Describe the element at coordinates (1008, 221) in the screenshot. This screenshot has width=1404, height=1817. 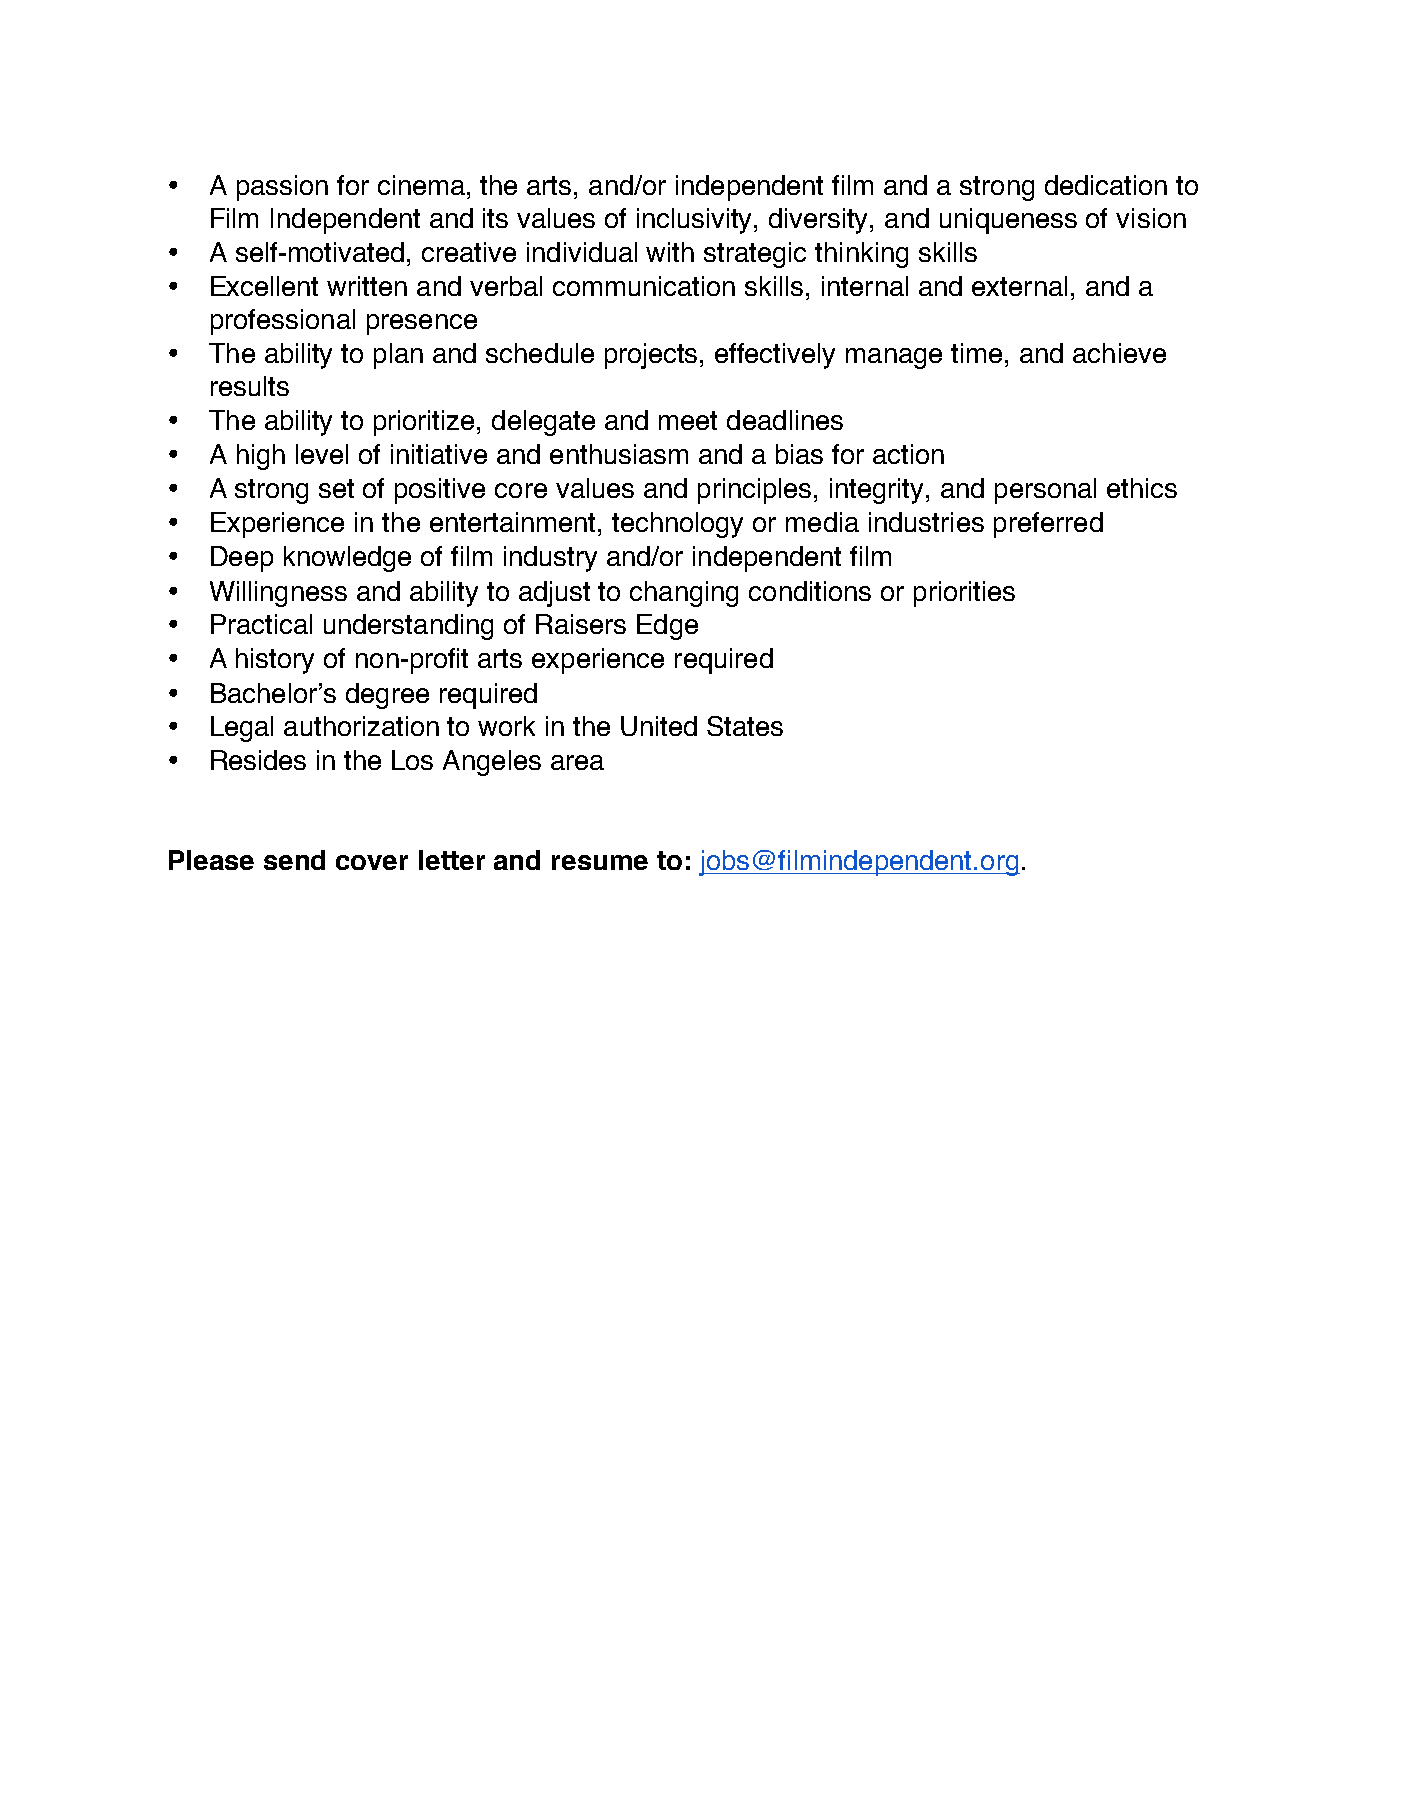
I see `uniqueness` at that location.
